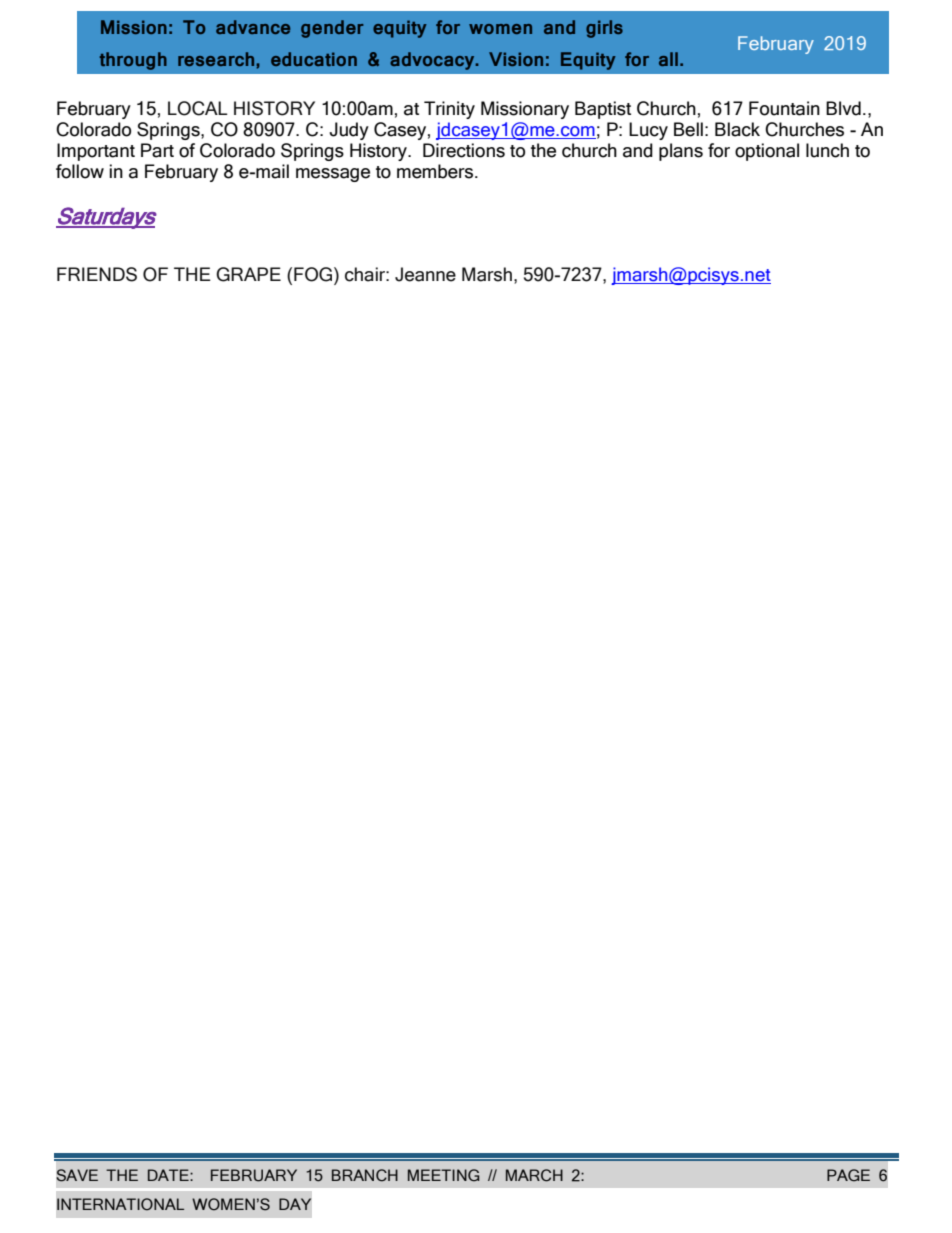 This image has height=1233, width=952. I want to click on members, so click(436, 171).
